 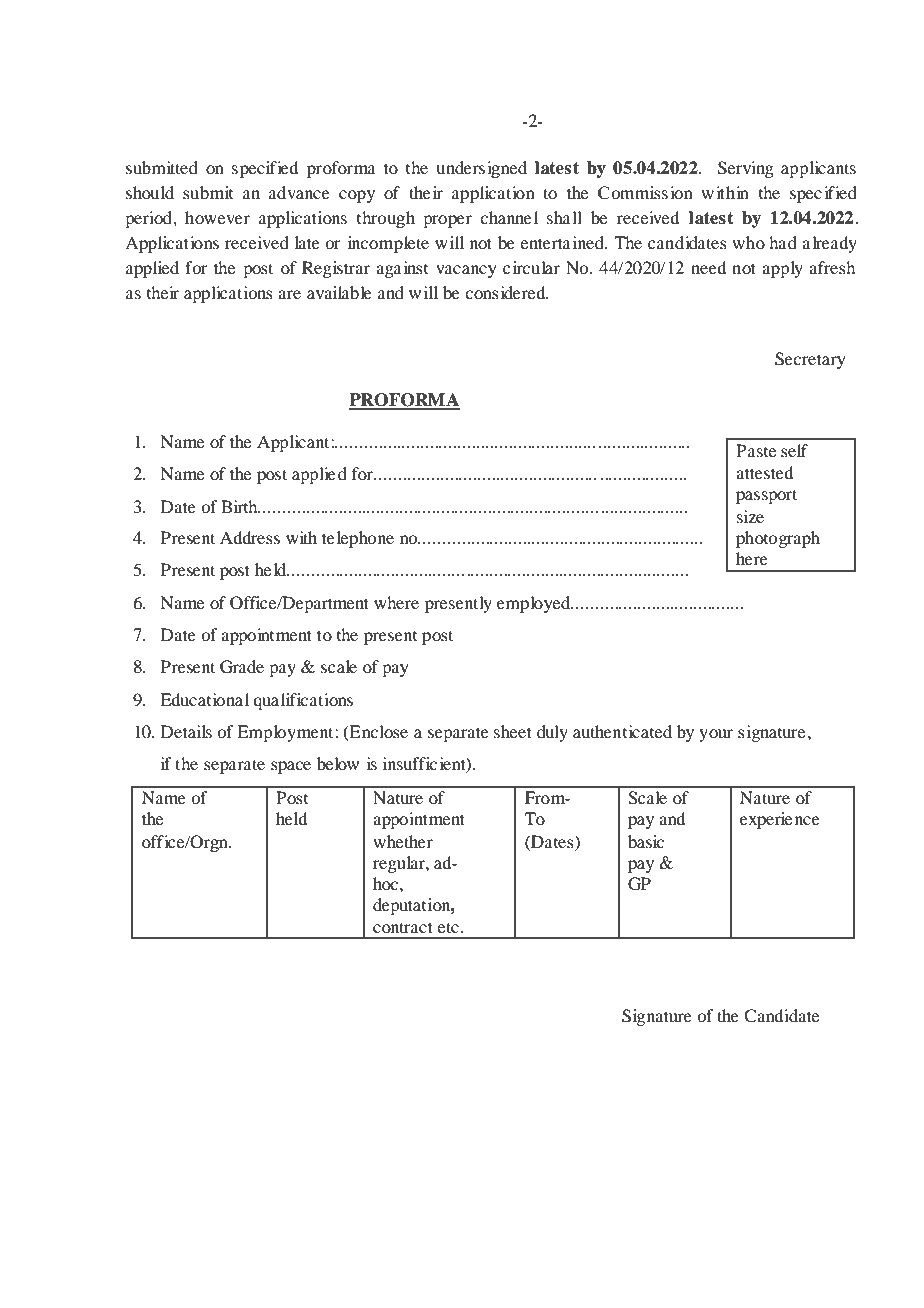 I want to click on sheet, so click(x=513, y=731).
